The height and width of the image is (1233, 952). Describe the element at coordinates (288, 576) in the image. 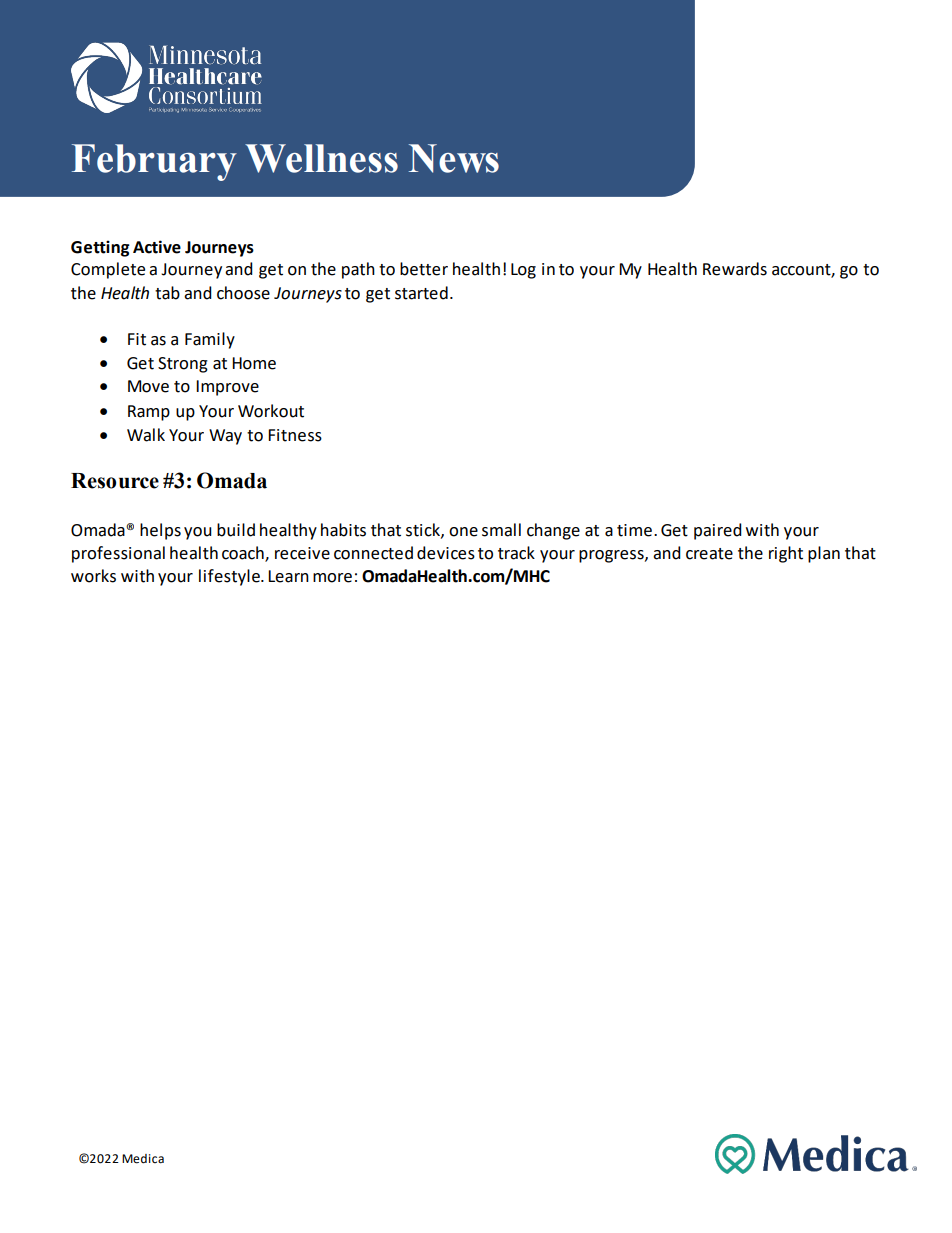

I see `Learn` at that location.
